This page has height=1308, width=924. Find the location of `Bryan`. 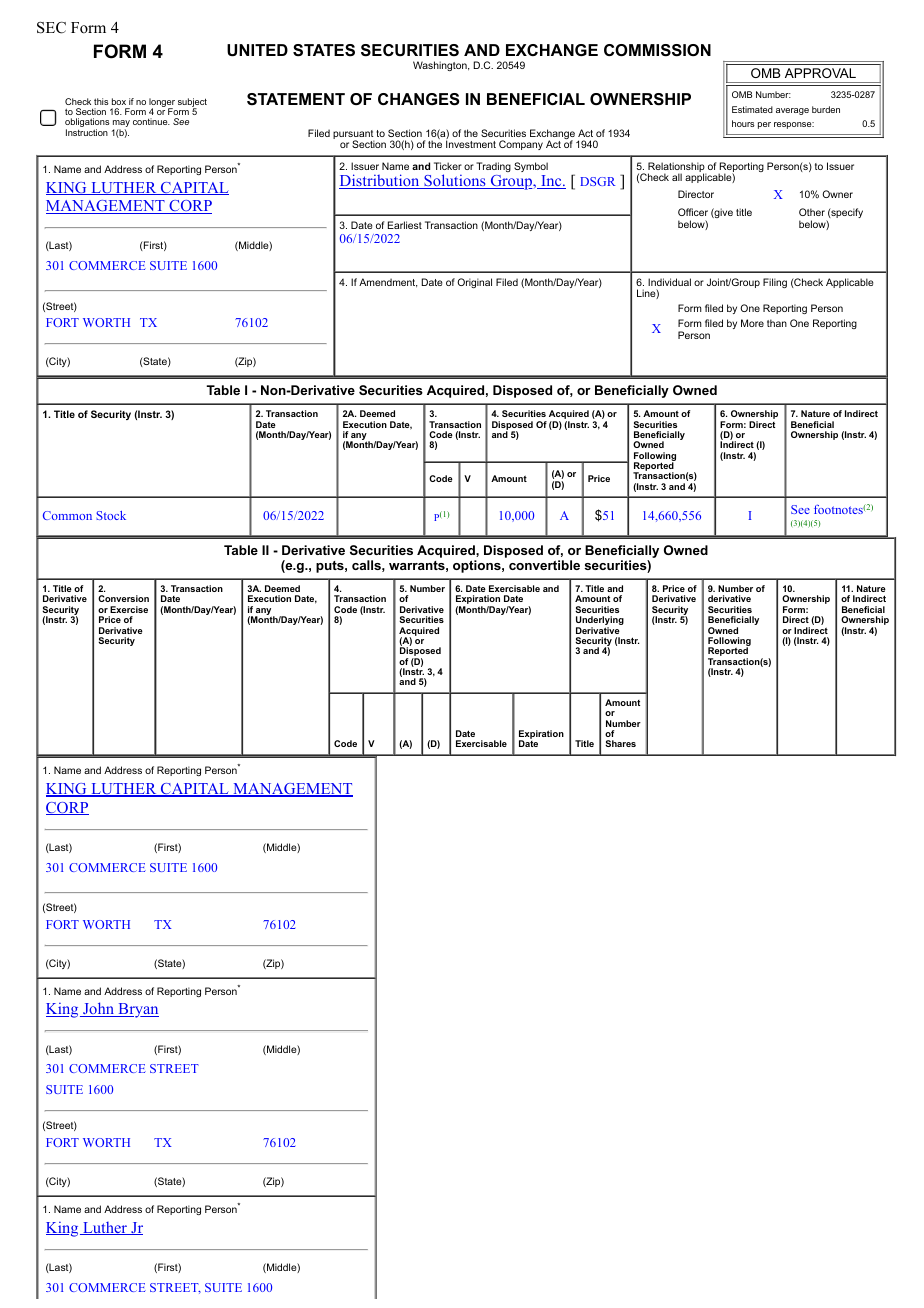

Bryan is located at coordinates (137, 1010).
